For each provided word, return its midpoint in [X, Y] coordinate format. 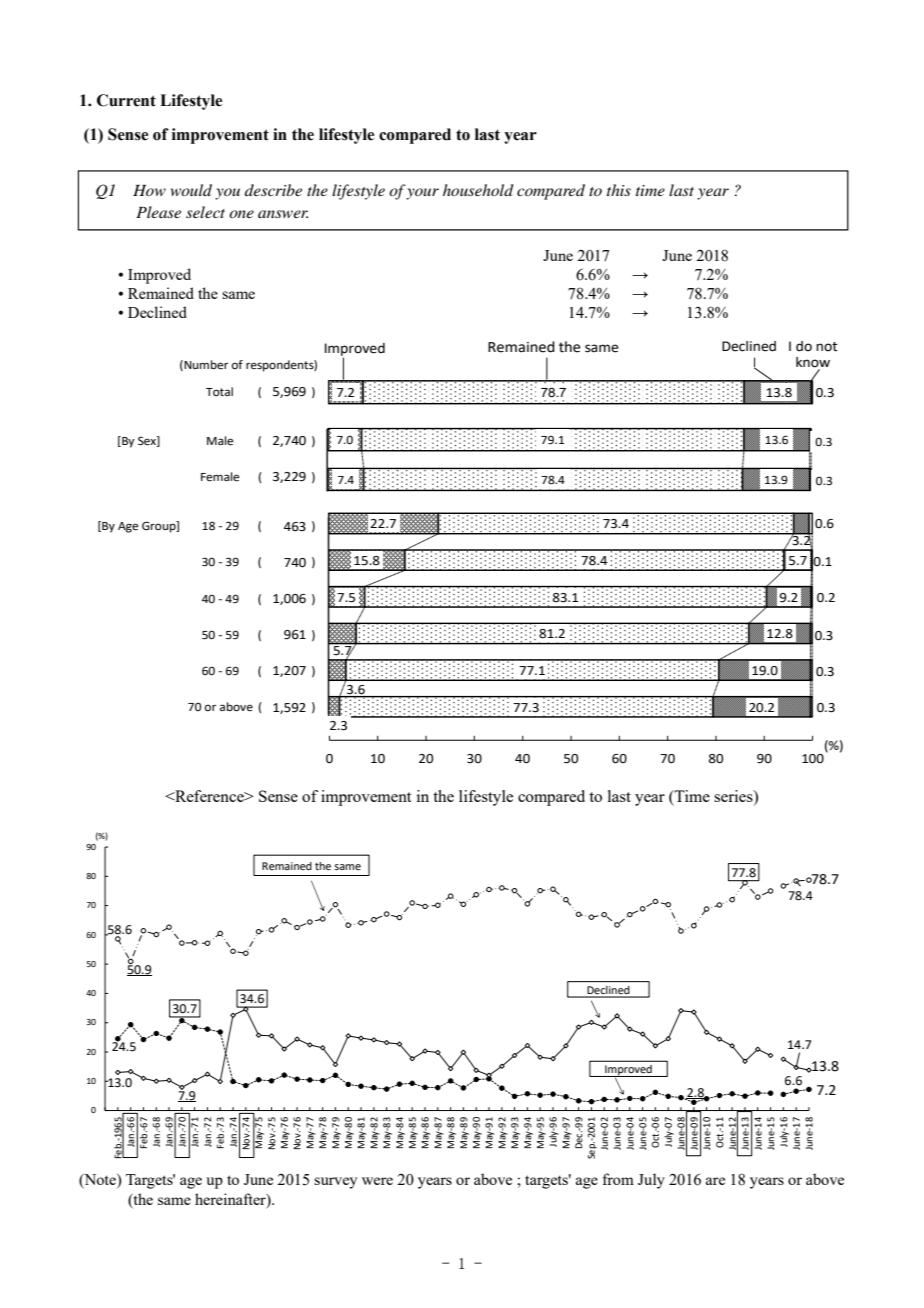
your [422, 194]
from [618, 1179]
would [191, 190]
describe [273, 190]
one [241, 214]
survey [335, 1183]
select [205, 212]
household [478, 190]
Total [219, 391]
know [813, 362]
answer [283, 214]
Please [158, 212]
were [377, 1181]
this [619, 190]
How [149, 190]
